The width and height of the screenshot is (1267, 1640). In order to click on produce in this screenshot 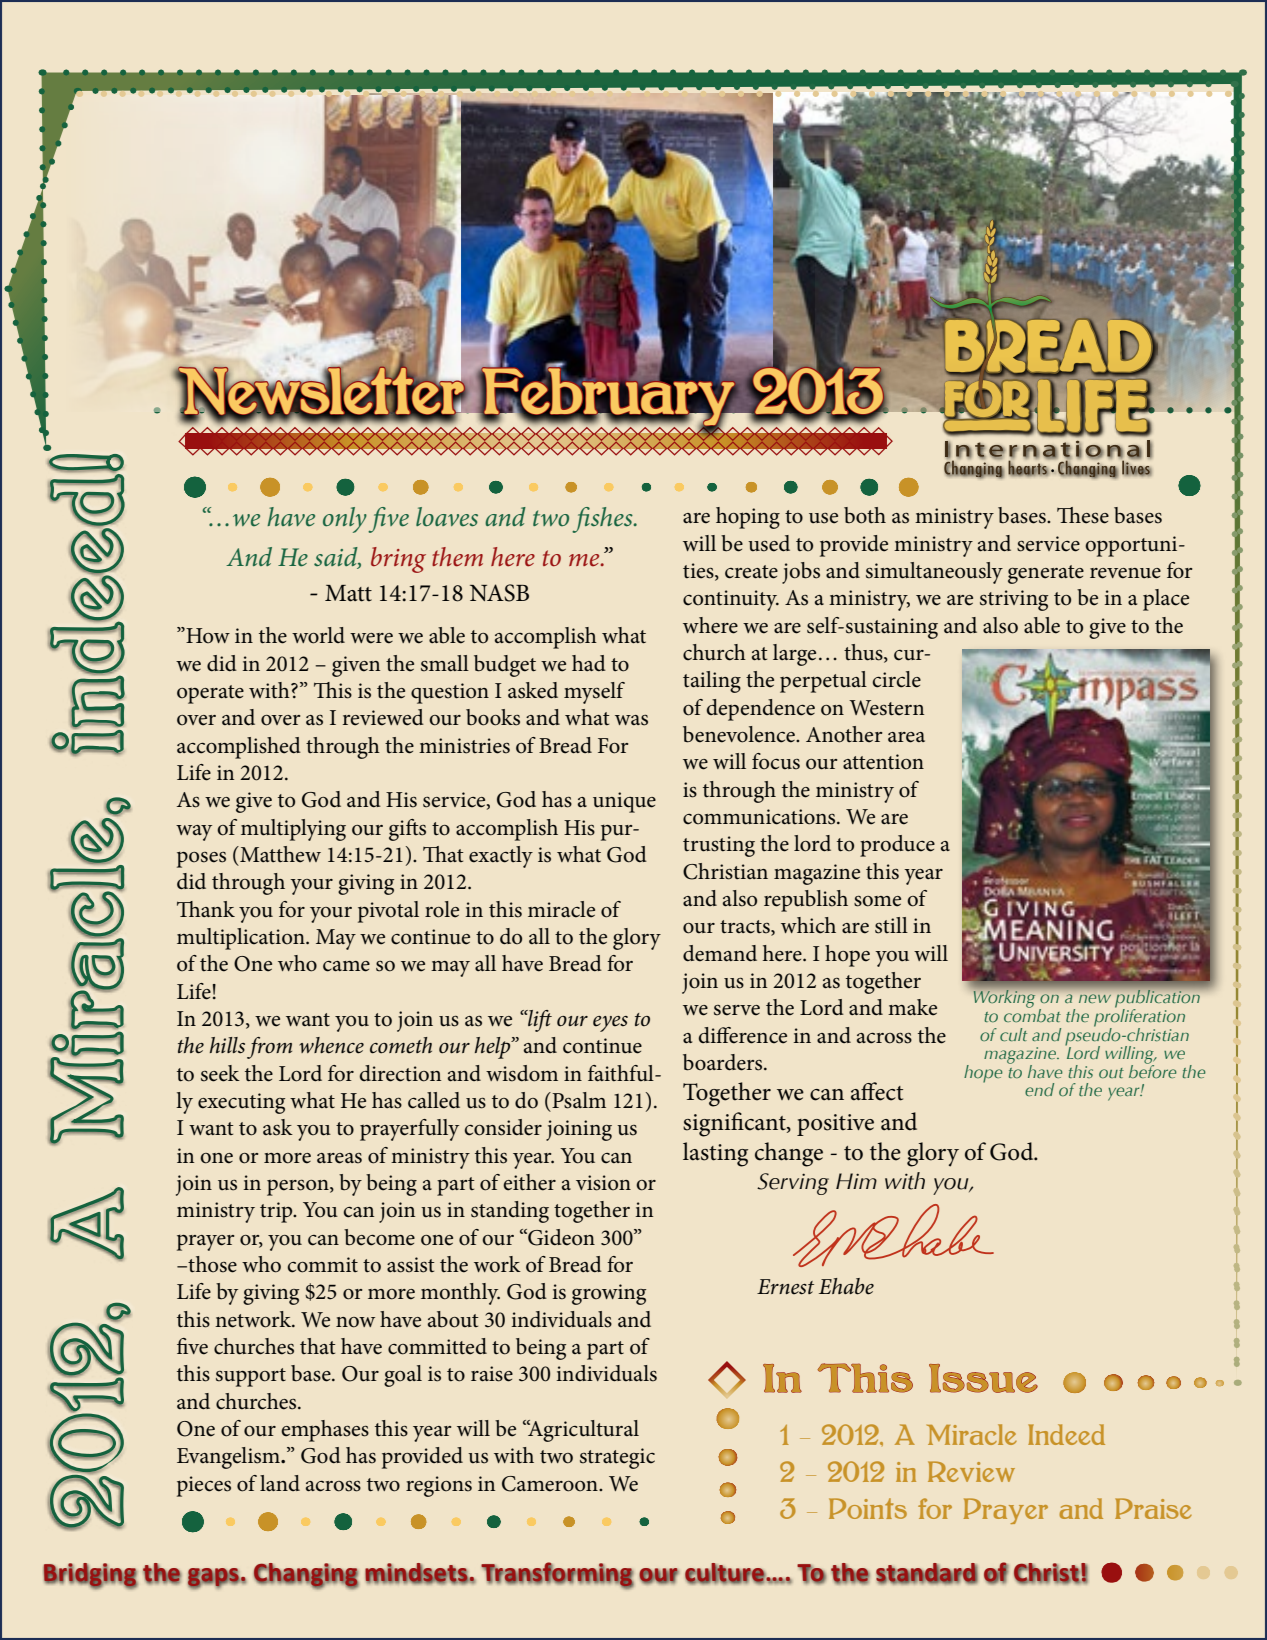, I will do `click(897, 846)`.
